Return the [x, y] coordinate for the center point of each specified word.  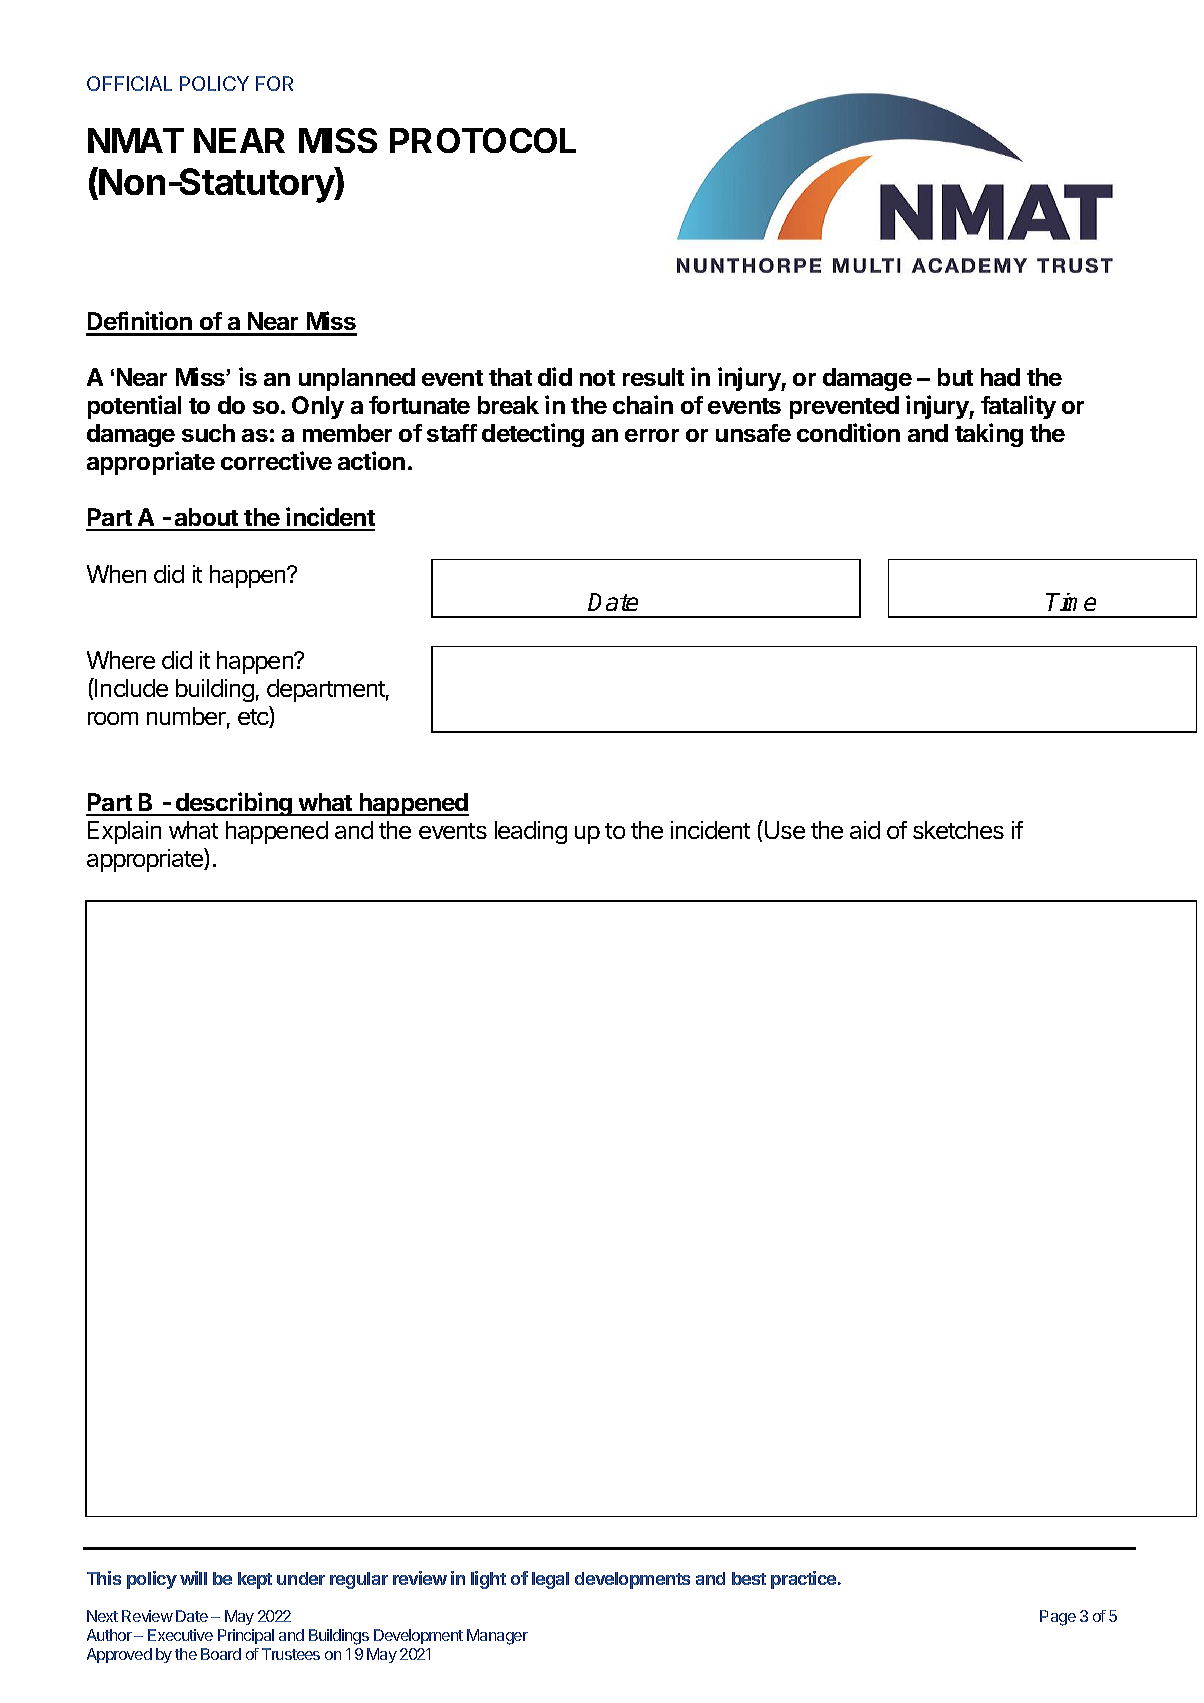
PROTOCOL [483, 140]
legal [550, 1580]
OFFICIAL [129, 83]
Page [1058, 1618]
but [955, 377]
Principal [246, 1636]
